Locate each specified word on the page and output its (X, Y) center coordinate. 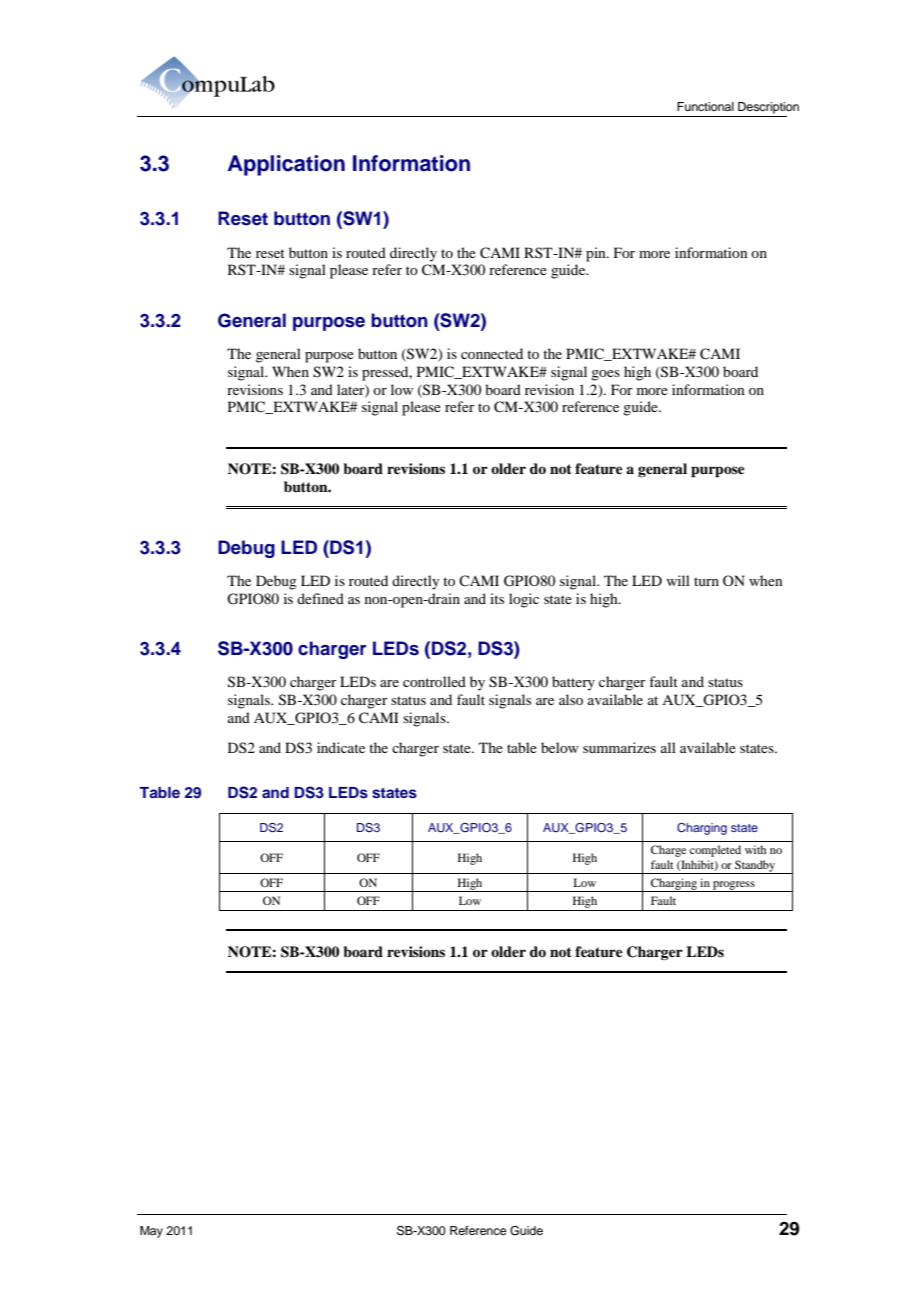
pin (597, 254)
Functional (705, 106)
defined (320, 598)
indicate (341, 747)
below (560, 747)
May (151, 1232)
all (668, 747)
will (678, 580)
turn (706, 581)
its (497, 598)
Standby (755, 867)
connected (492, 353)
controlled (434, 681)
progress (734, 886)
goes (605, 375)
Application (286, 165)
